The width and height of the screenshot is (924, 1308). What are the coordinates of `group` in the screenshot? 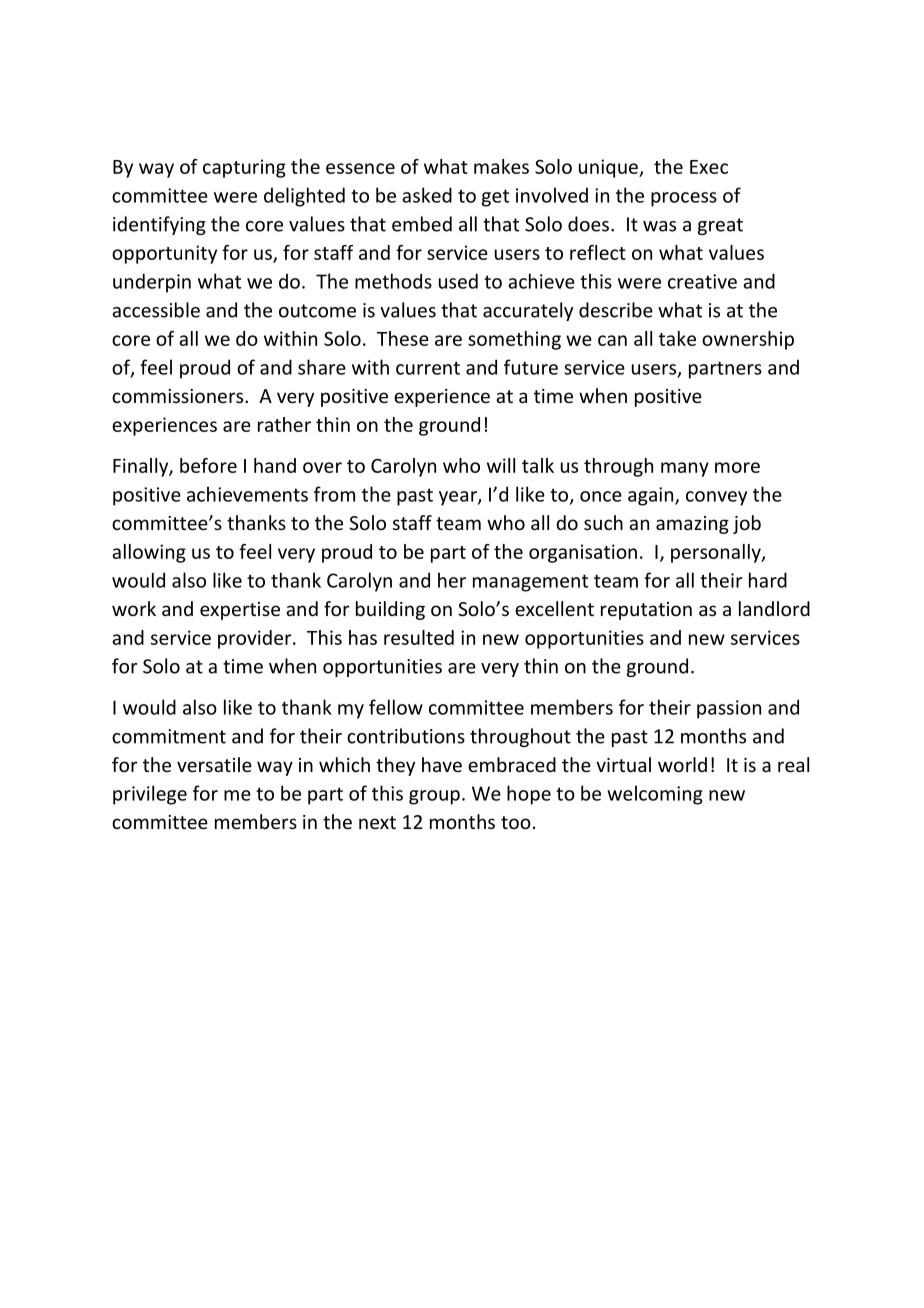 It's located at (434, 797).
